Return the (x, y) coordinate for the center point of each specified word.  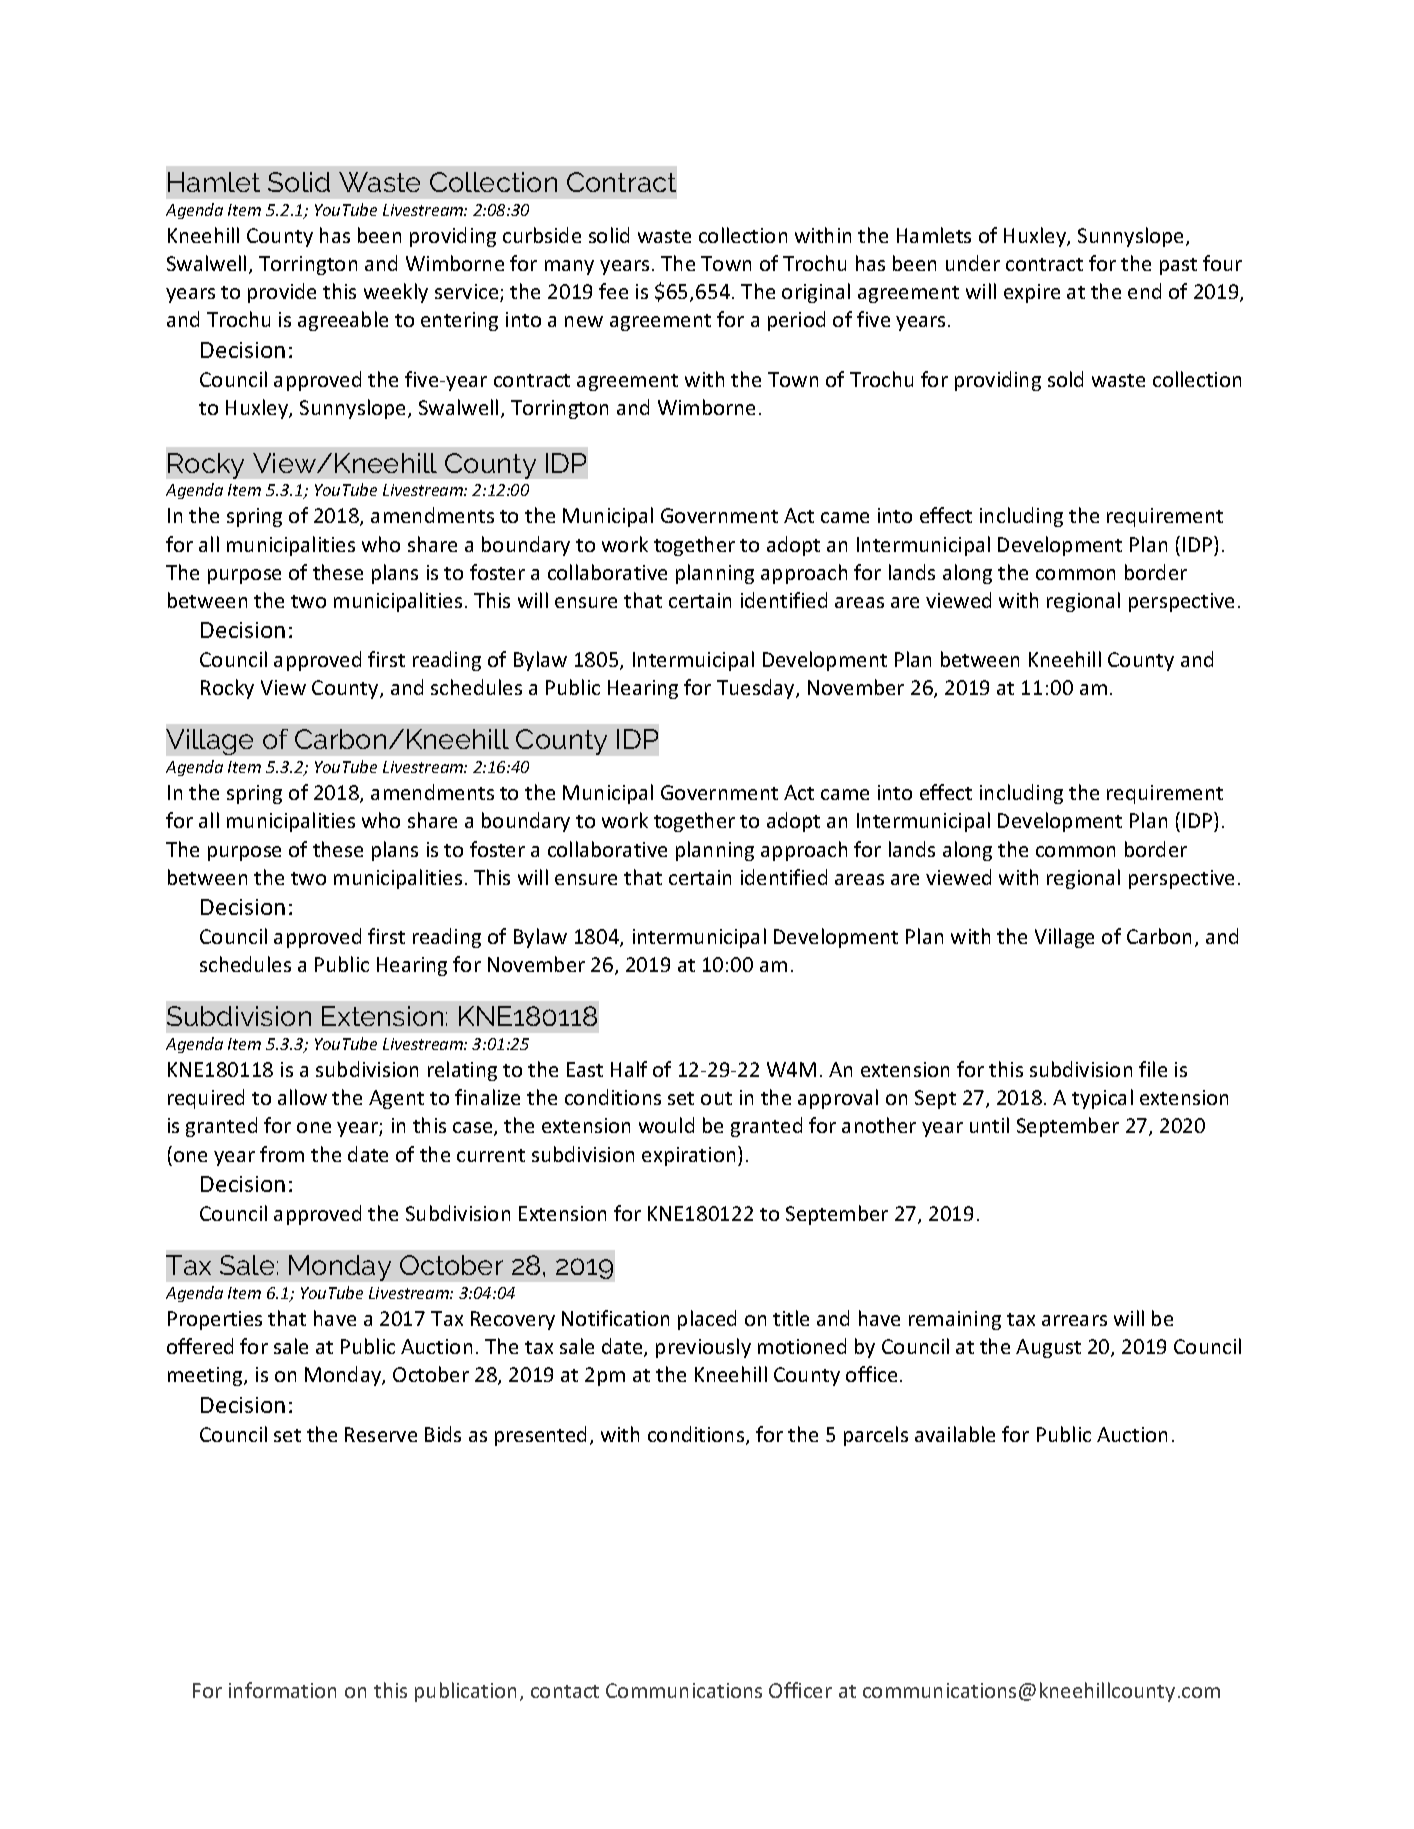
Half (629, 1069)
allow (302, 1097)
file (1153, 1069)
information (282, 1690)
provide (282, 293)
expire (1032, 293)
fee (613, 291)
